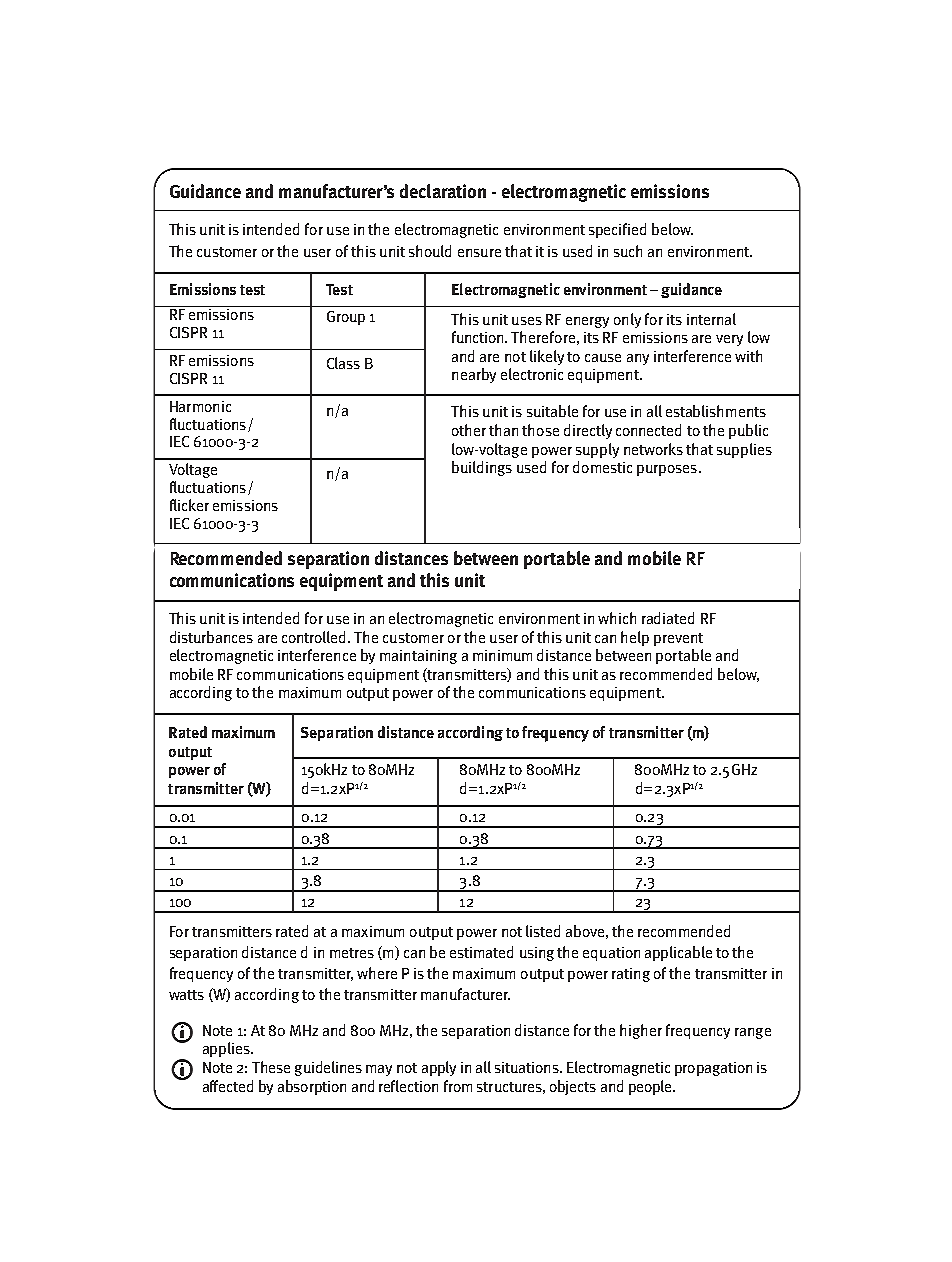  Describe the element at coordinates (502, 655) in the page. I see `minimum` at that location.
